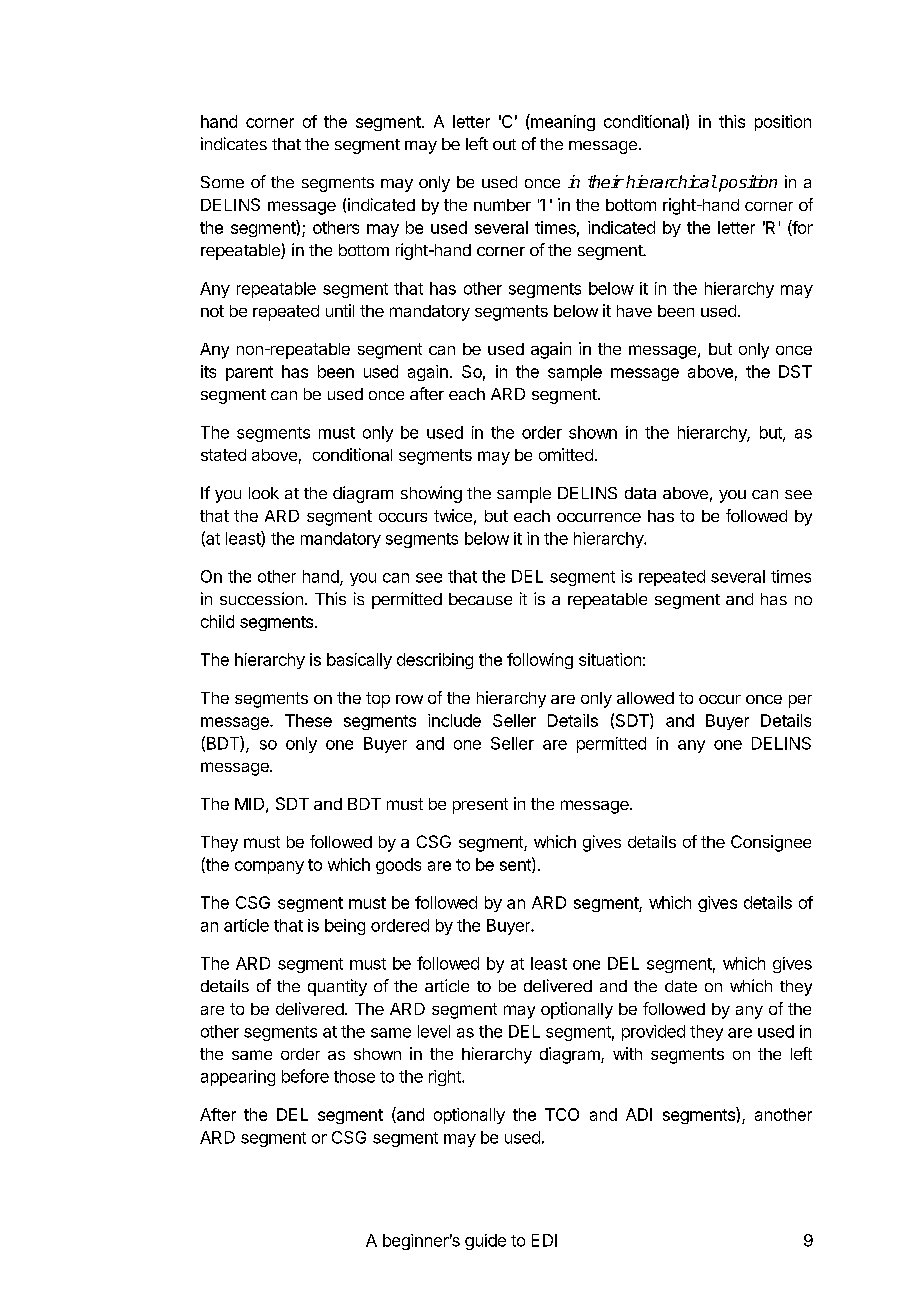  What do you see at coordinates (640, 493) in the screenshot?
I see `data` at bounding box center [640, 493].
